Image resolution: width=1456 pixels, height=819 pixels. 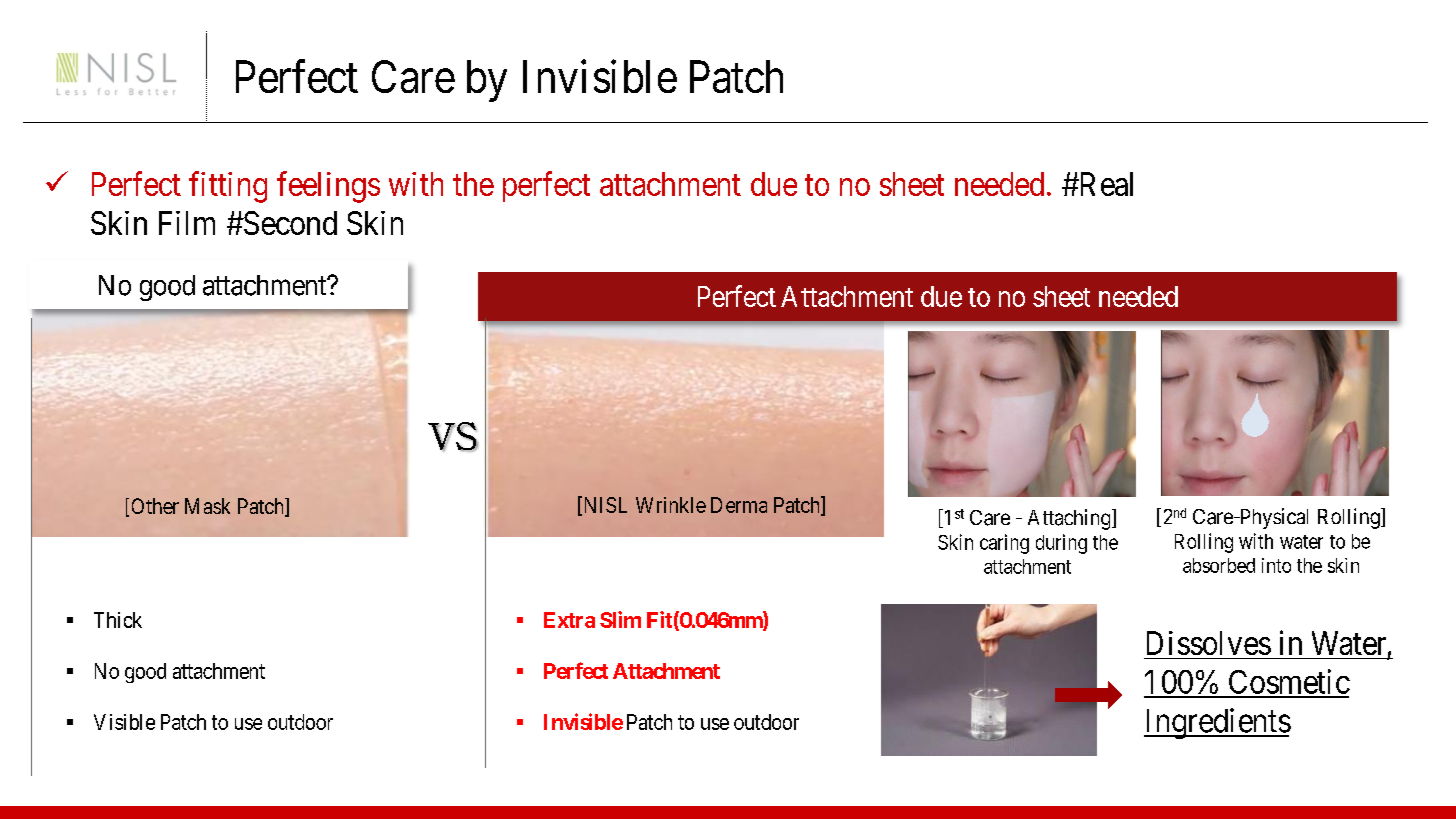 I want to click on Ingredients, so click(x=1217, y=723).
